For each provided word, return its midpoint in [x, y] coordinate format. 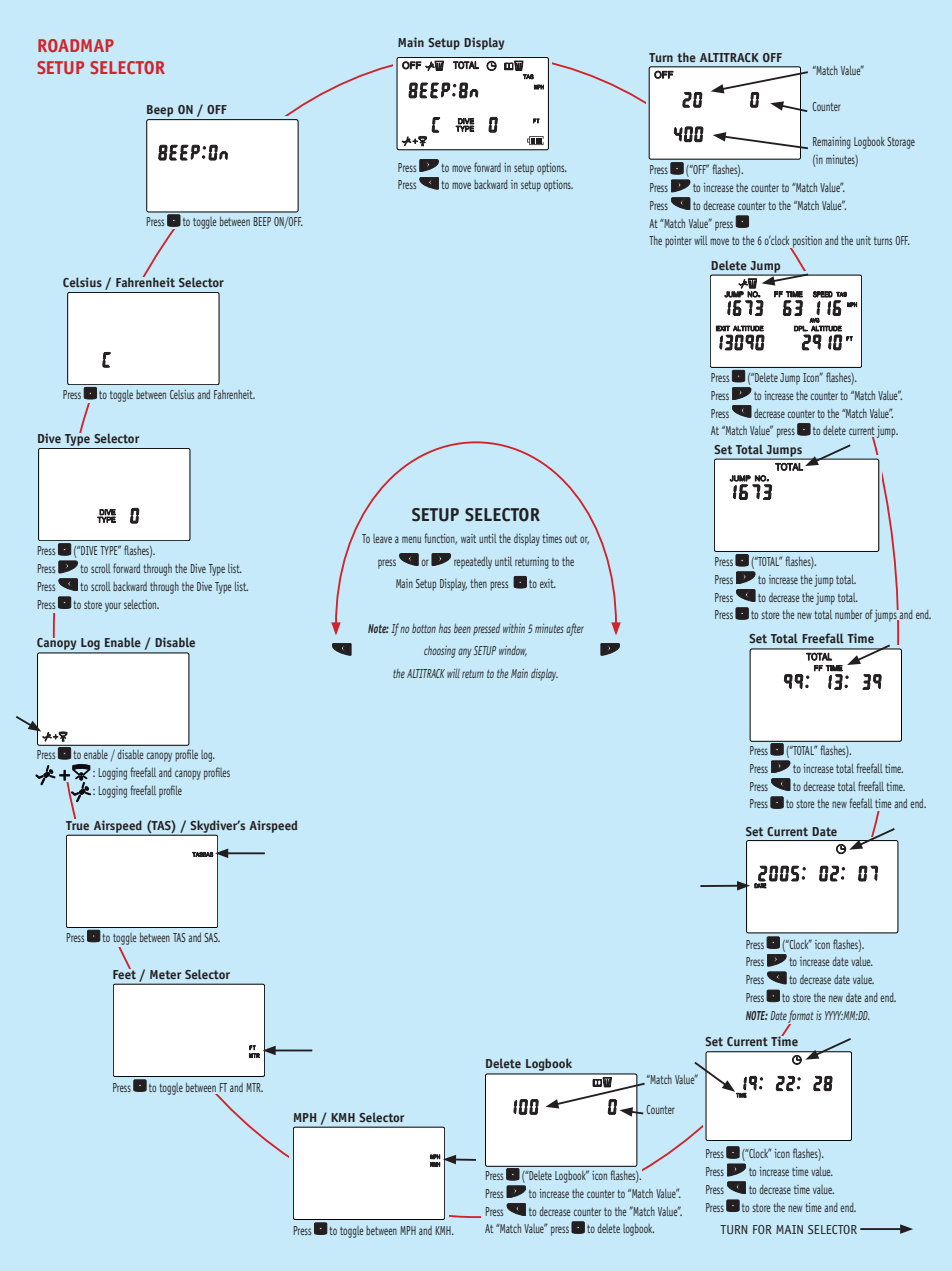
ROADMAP [76, 45]
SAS [212, 937]
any [465, 653]
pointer [678, 242]
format [800, 1017]
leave [382, 538]
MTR [254, 1087]
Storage [901, 143]
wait [468, 538]
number [848, 614]
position [806, 243]
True [77, 824]
